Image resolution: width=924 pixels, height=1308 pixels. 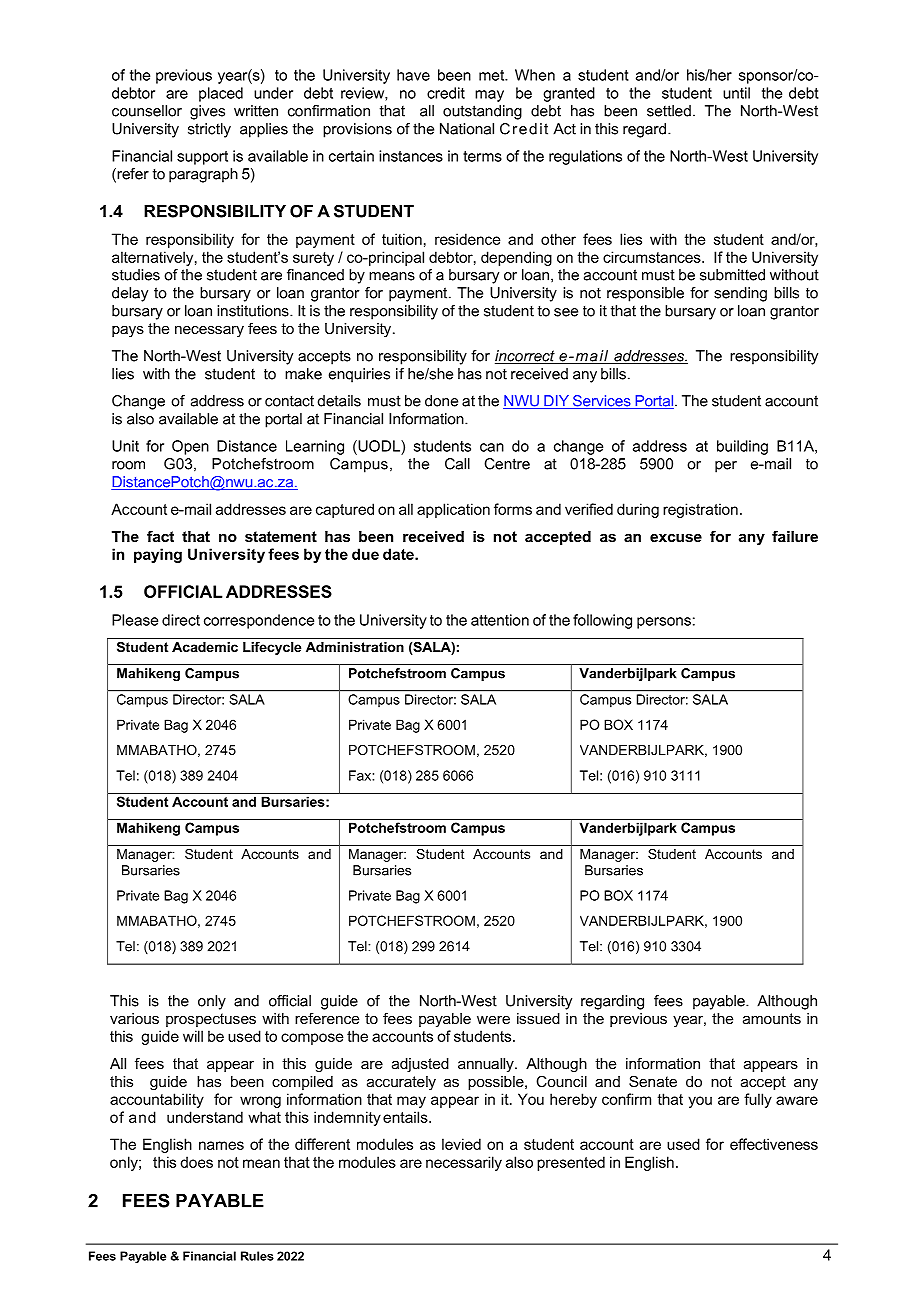 I want to click on gives, so click(x=207, y=112).
